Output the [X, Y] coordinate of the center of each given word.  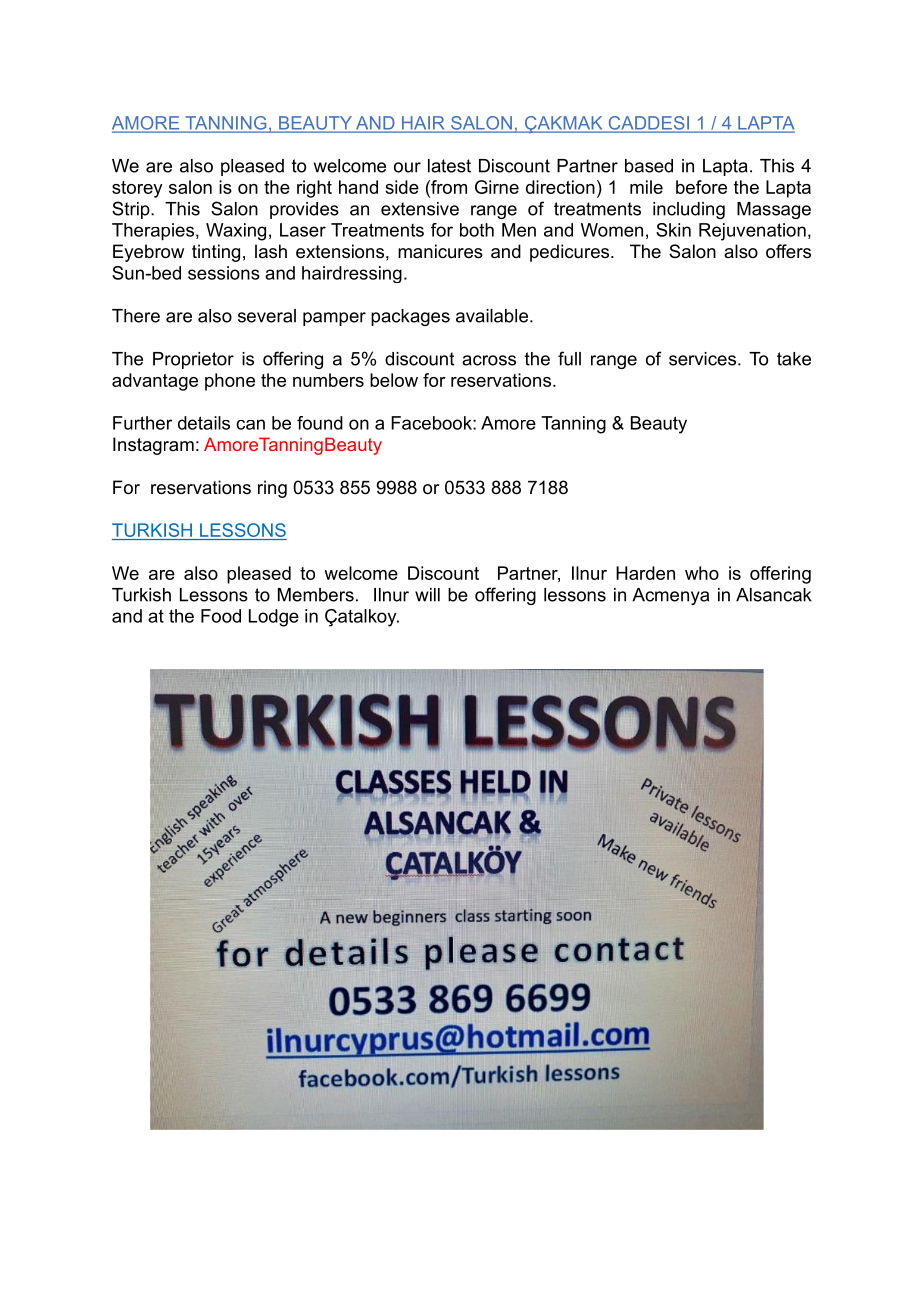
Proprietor [193, 360]
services [702, 359]
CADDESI [648, 124]
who [702, 573]
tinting [216, 253]
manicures [440, 251]
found [320, 423]
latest [449, 166]
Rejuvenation [752, 232]
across [489, 360]
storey [137, 189]
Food [221, 616]
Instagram [153, 446]
